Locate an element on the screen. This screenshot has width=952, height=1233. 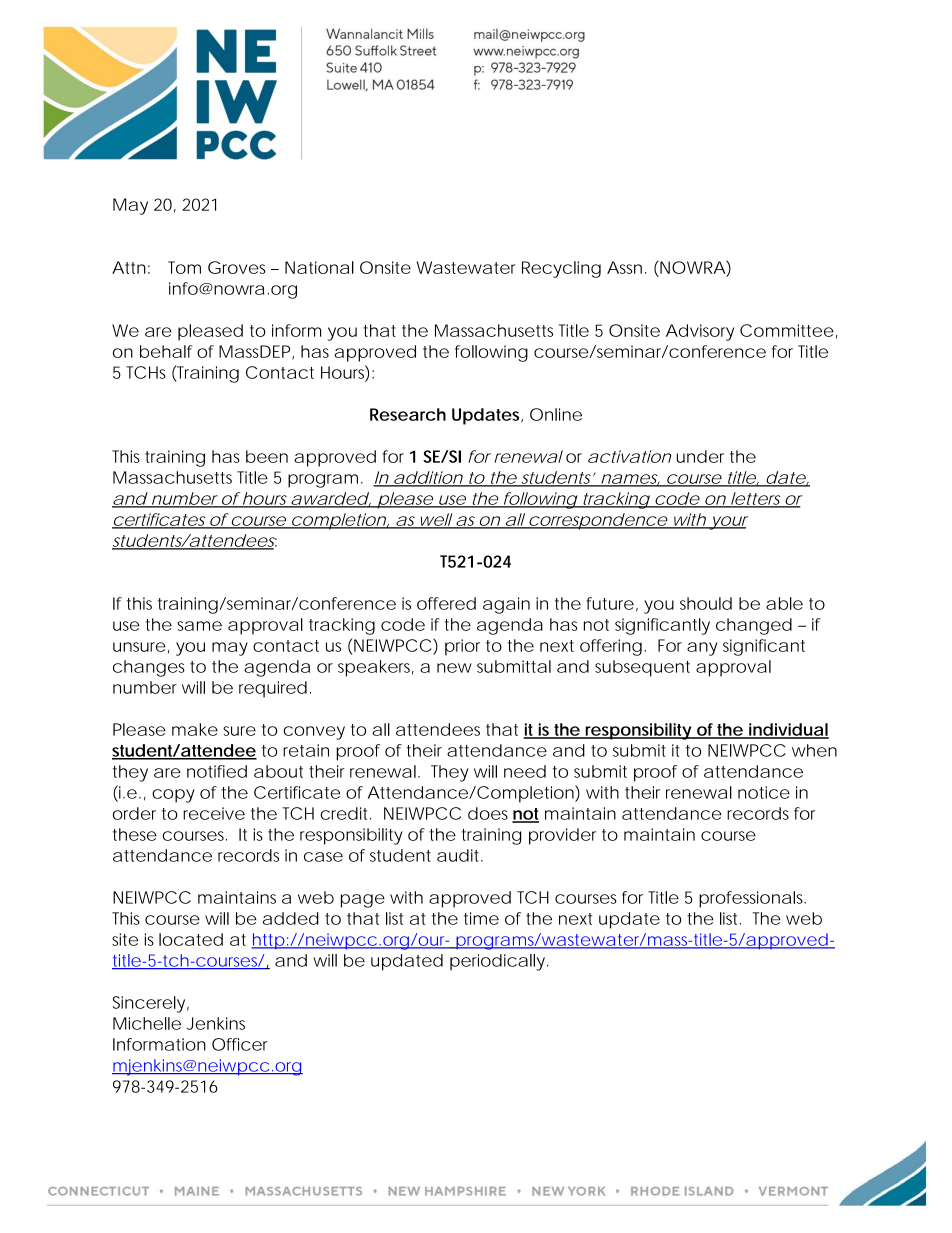
Advisory is located at coordinates (700, 332).
